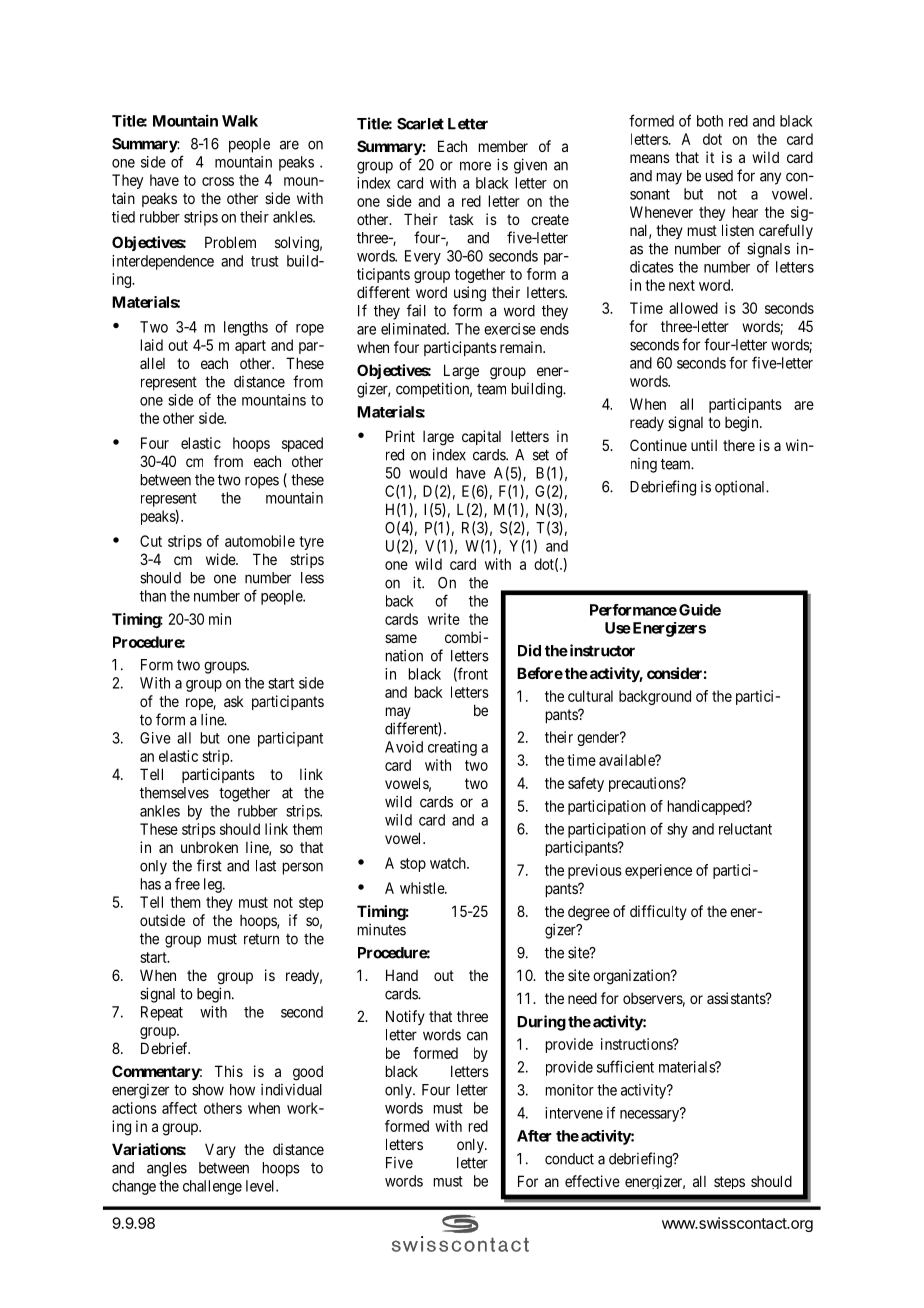 The width and height of the image is (924, 1308). Describe the element at coordinates (220, 1150) in the image. I see `Vary` at that location.
